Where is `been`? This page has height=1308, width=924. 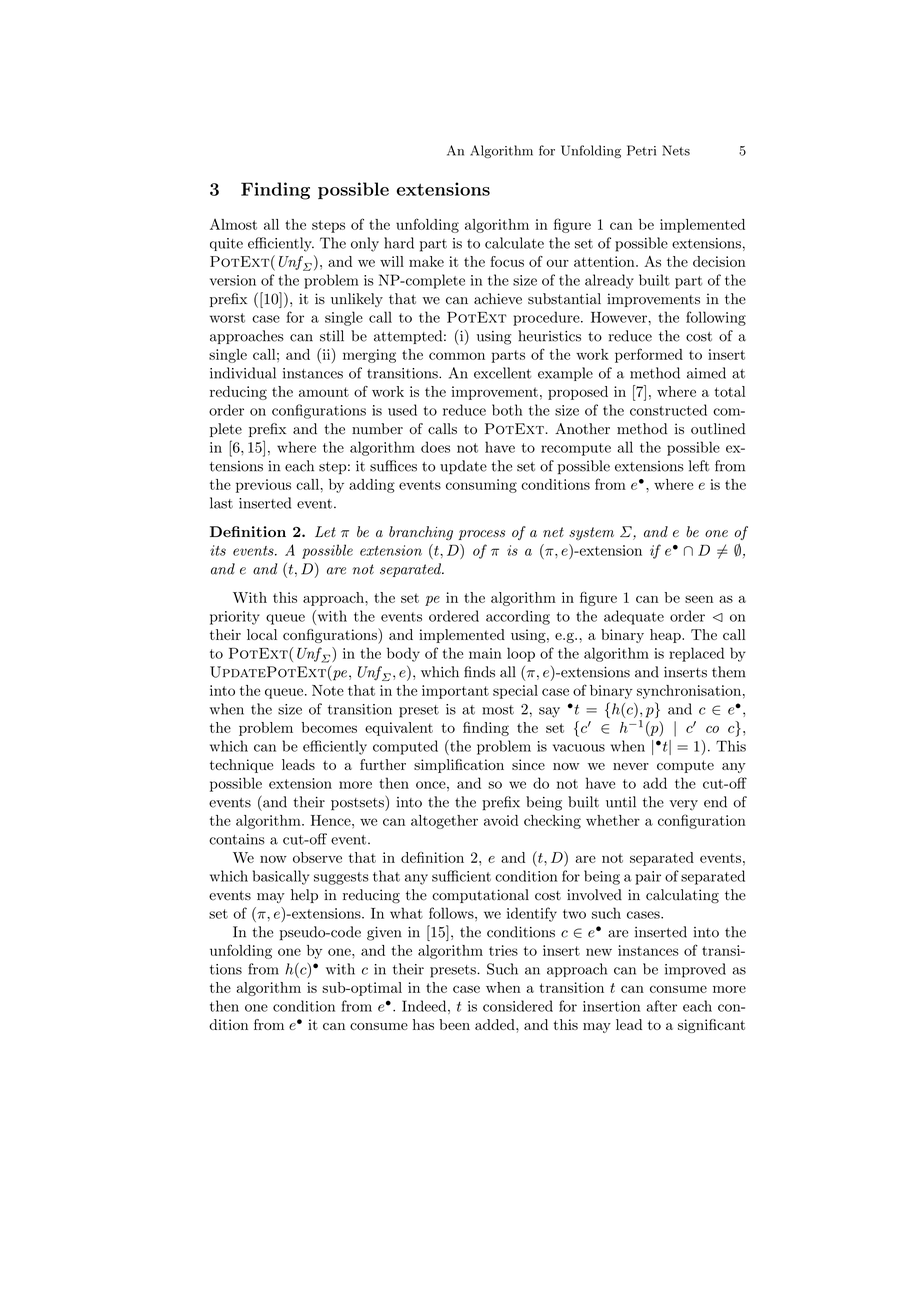 been is located at coordinates (454, 1024).
